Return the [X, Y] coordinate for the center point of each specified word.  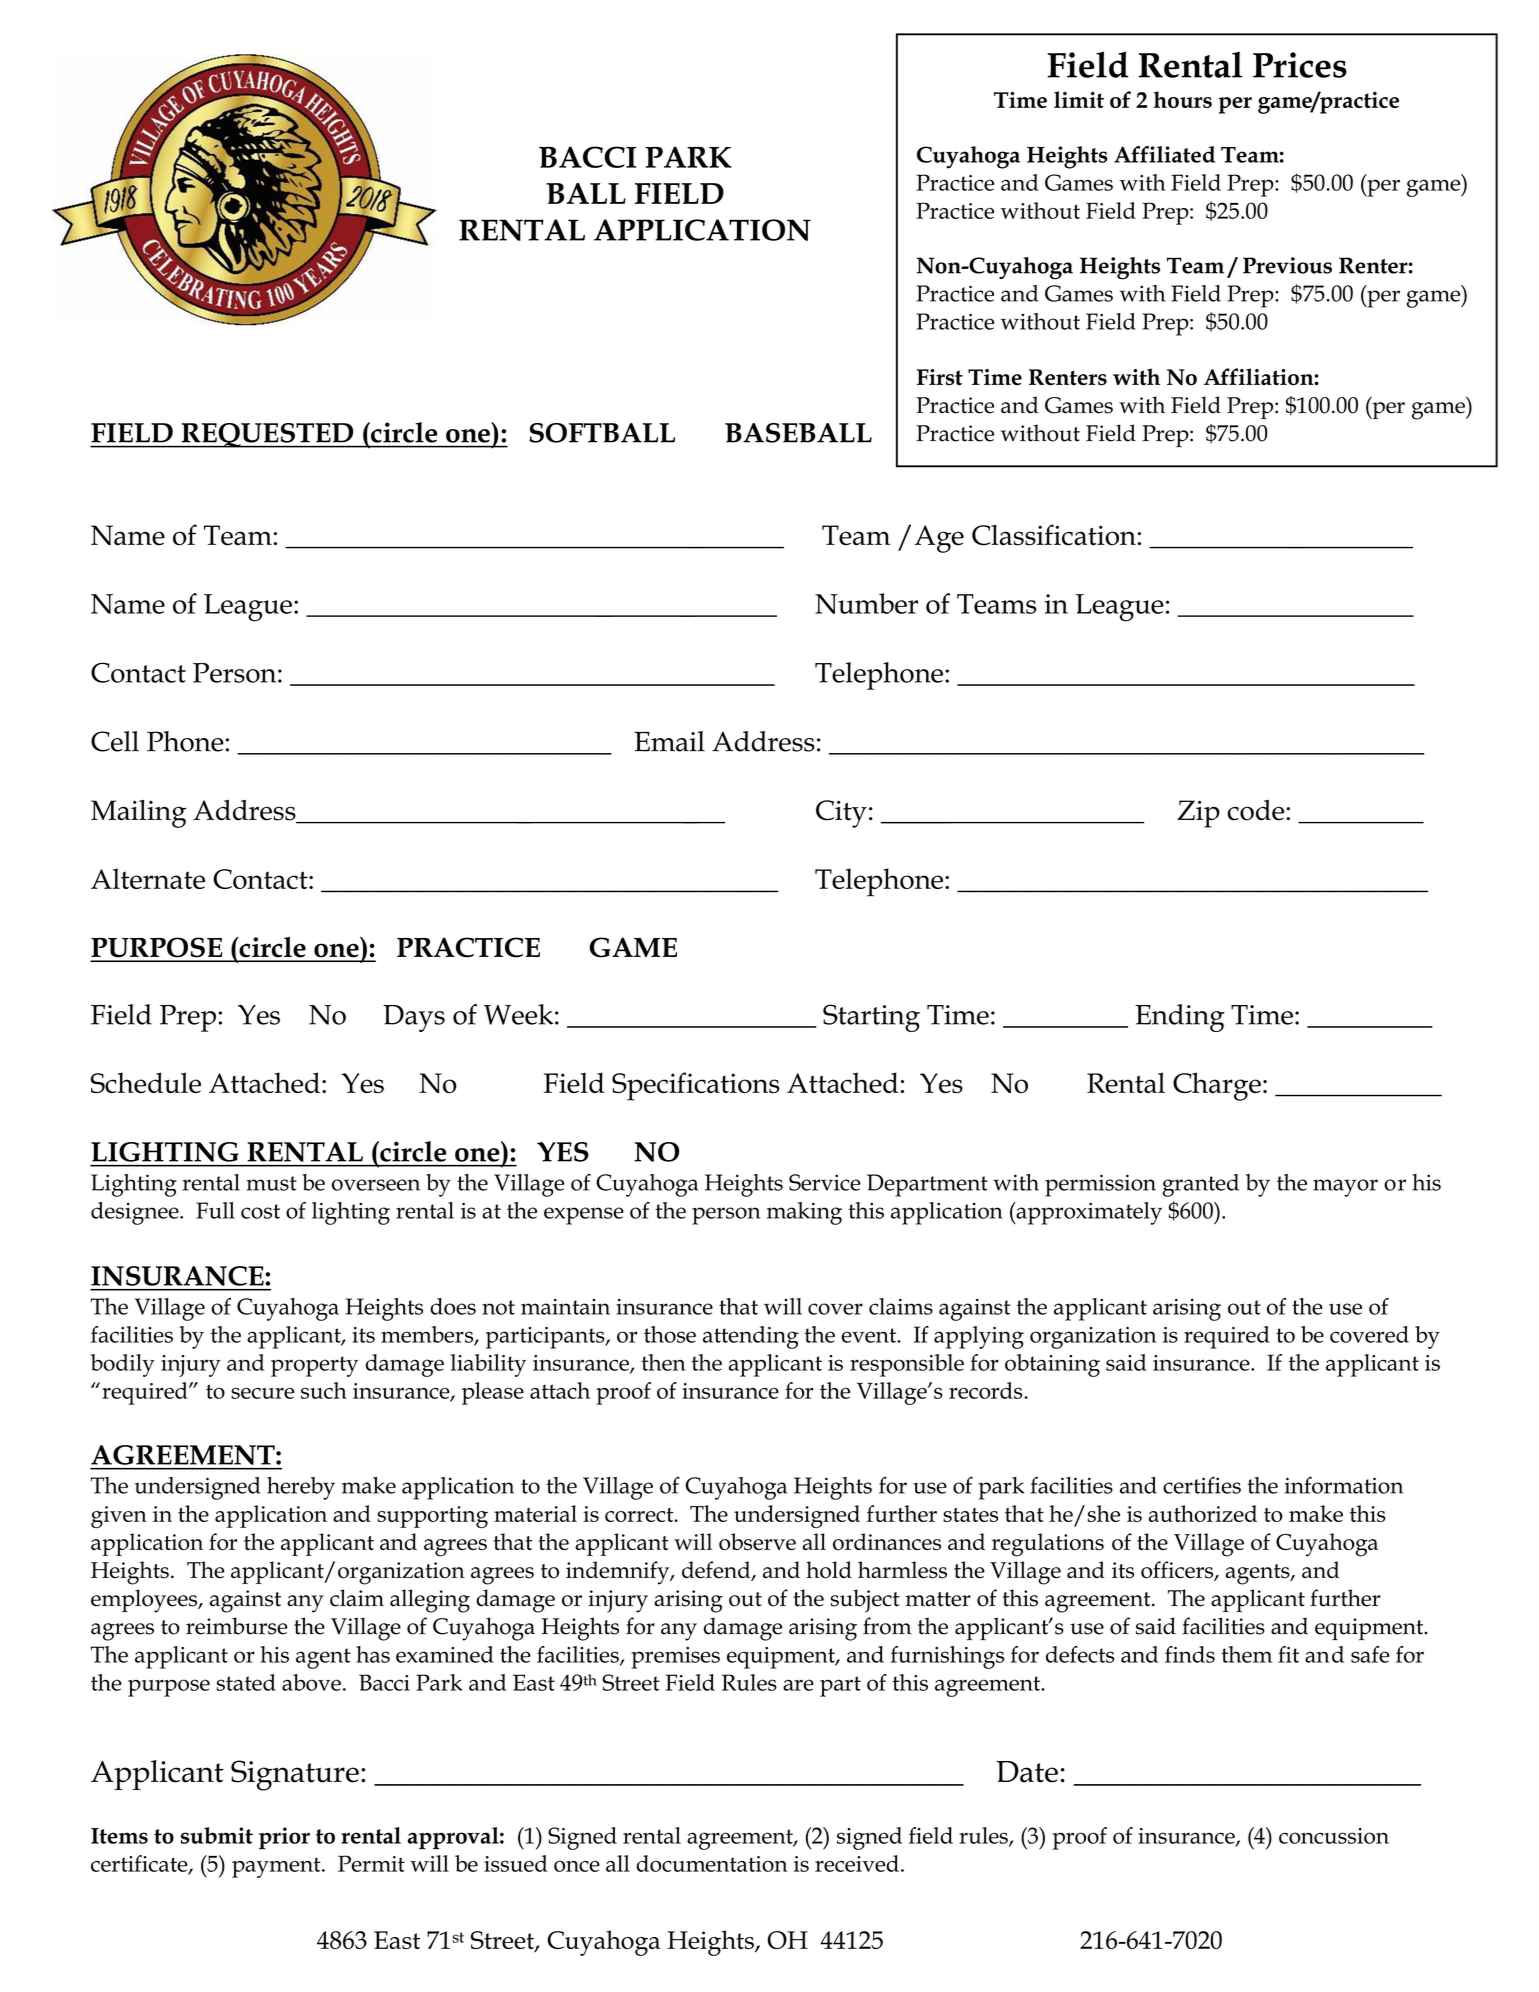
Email [669, 741]
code [1257, 810]
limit [1079, 99]
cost [260, 1211]
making [804, 1213]
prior [284, 1838]
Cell [115, 741]
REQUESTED [267, 435]
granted [1200, 1185]
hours [1183, 99]
